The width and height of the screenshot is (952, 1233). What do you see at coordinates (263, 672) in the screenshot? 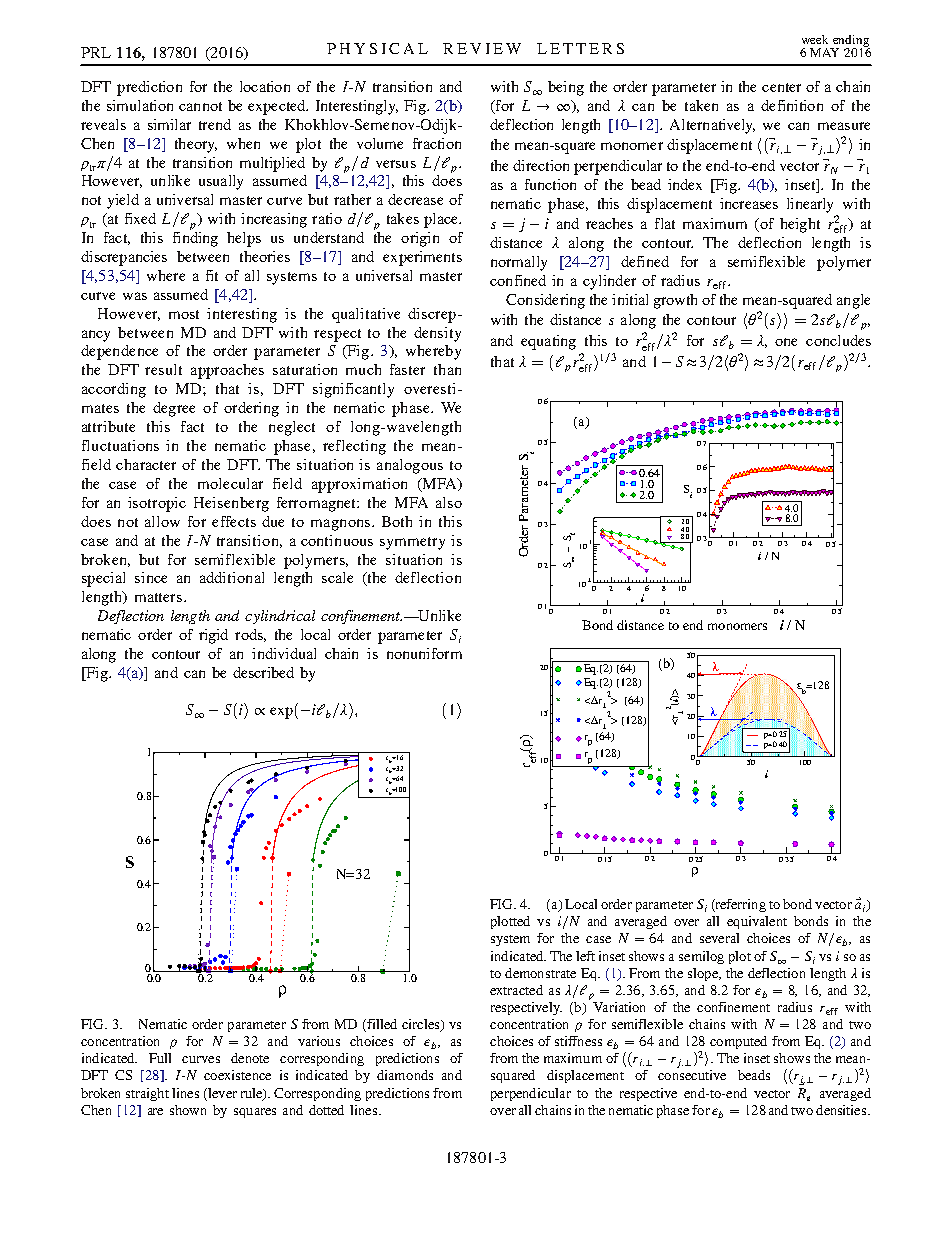
I see `described` at bounding box center [263, 672].
